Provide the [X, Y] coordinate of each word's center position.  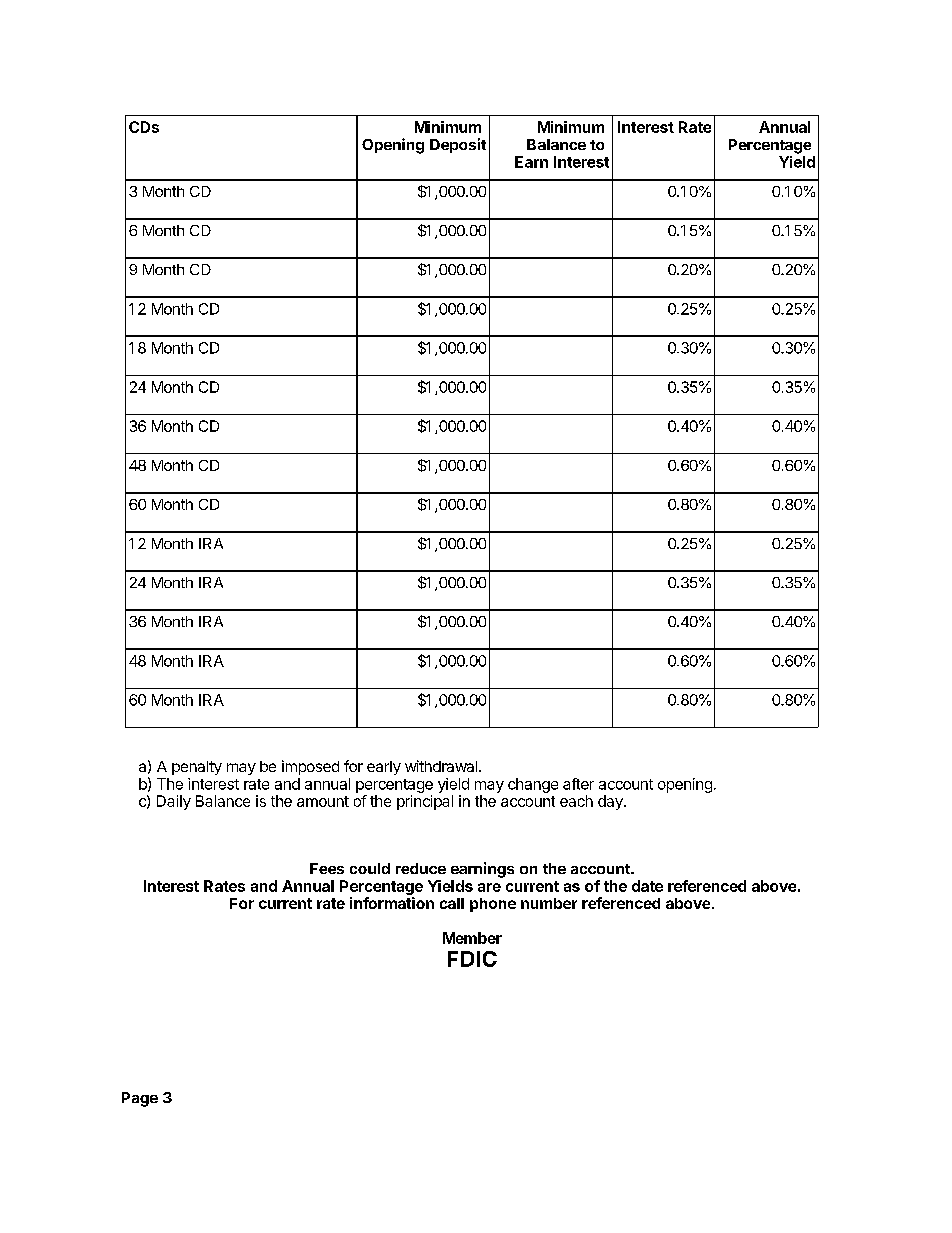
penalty [197, 768]
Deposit [458, 145]
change [533, 785]
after [578, 784]
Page [140, 1099]
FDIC [472, 959]
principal [425, 802]
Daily [174, 802]
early [384, 768]
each [576, 801]
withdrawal [441, 766]
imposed [310, 767]
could [370, 868]
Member [472, 938]
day [611, 802]
